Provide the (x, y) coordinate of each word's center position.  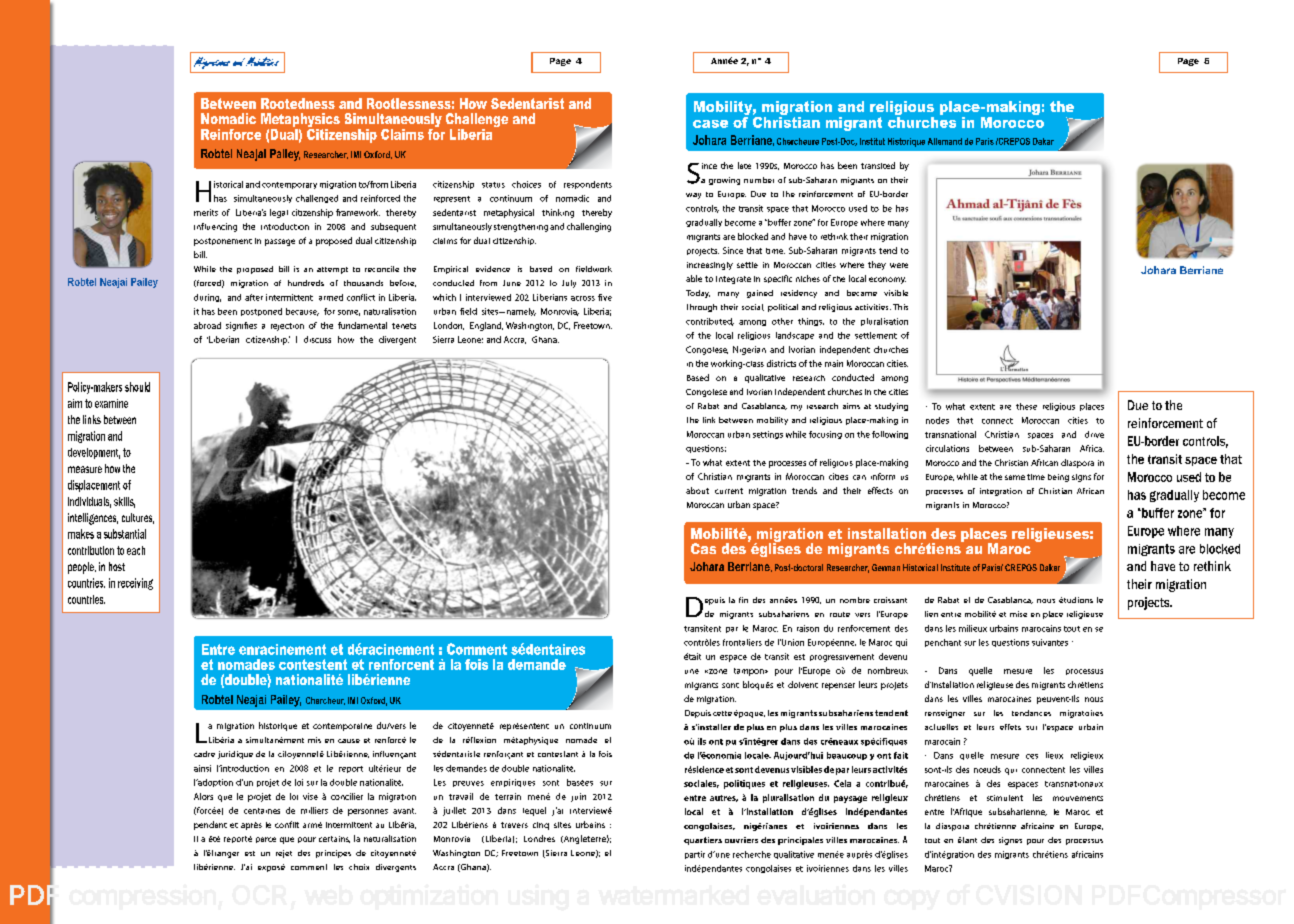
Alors (203, 796)
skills (124, 502)
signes (1010, 841)
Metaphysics (300, 121)
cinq (541, 826)
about (697, 490)
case (710, 124)
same (1015, 477)
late (744, 165)
